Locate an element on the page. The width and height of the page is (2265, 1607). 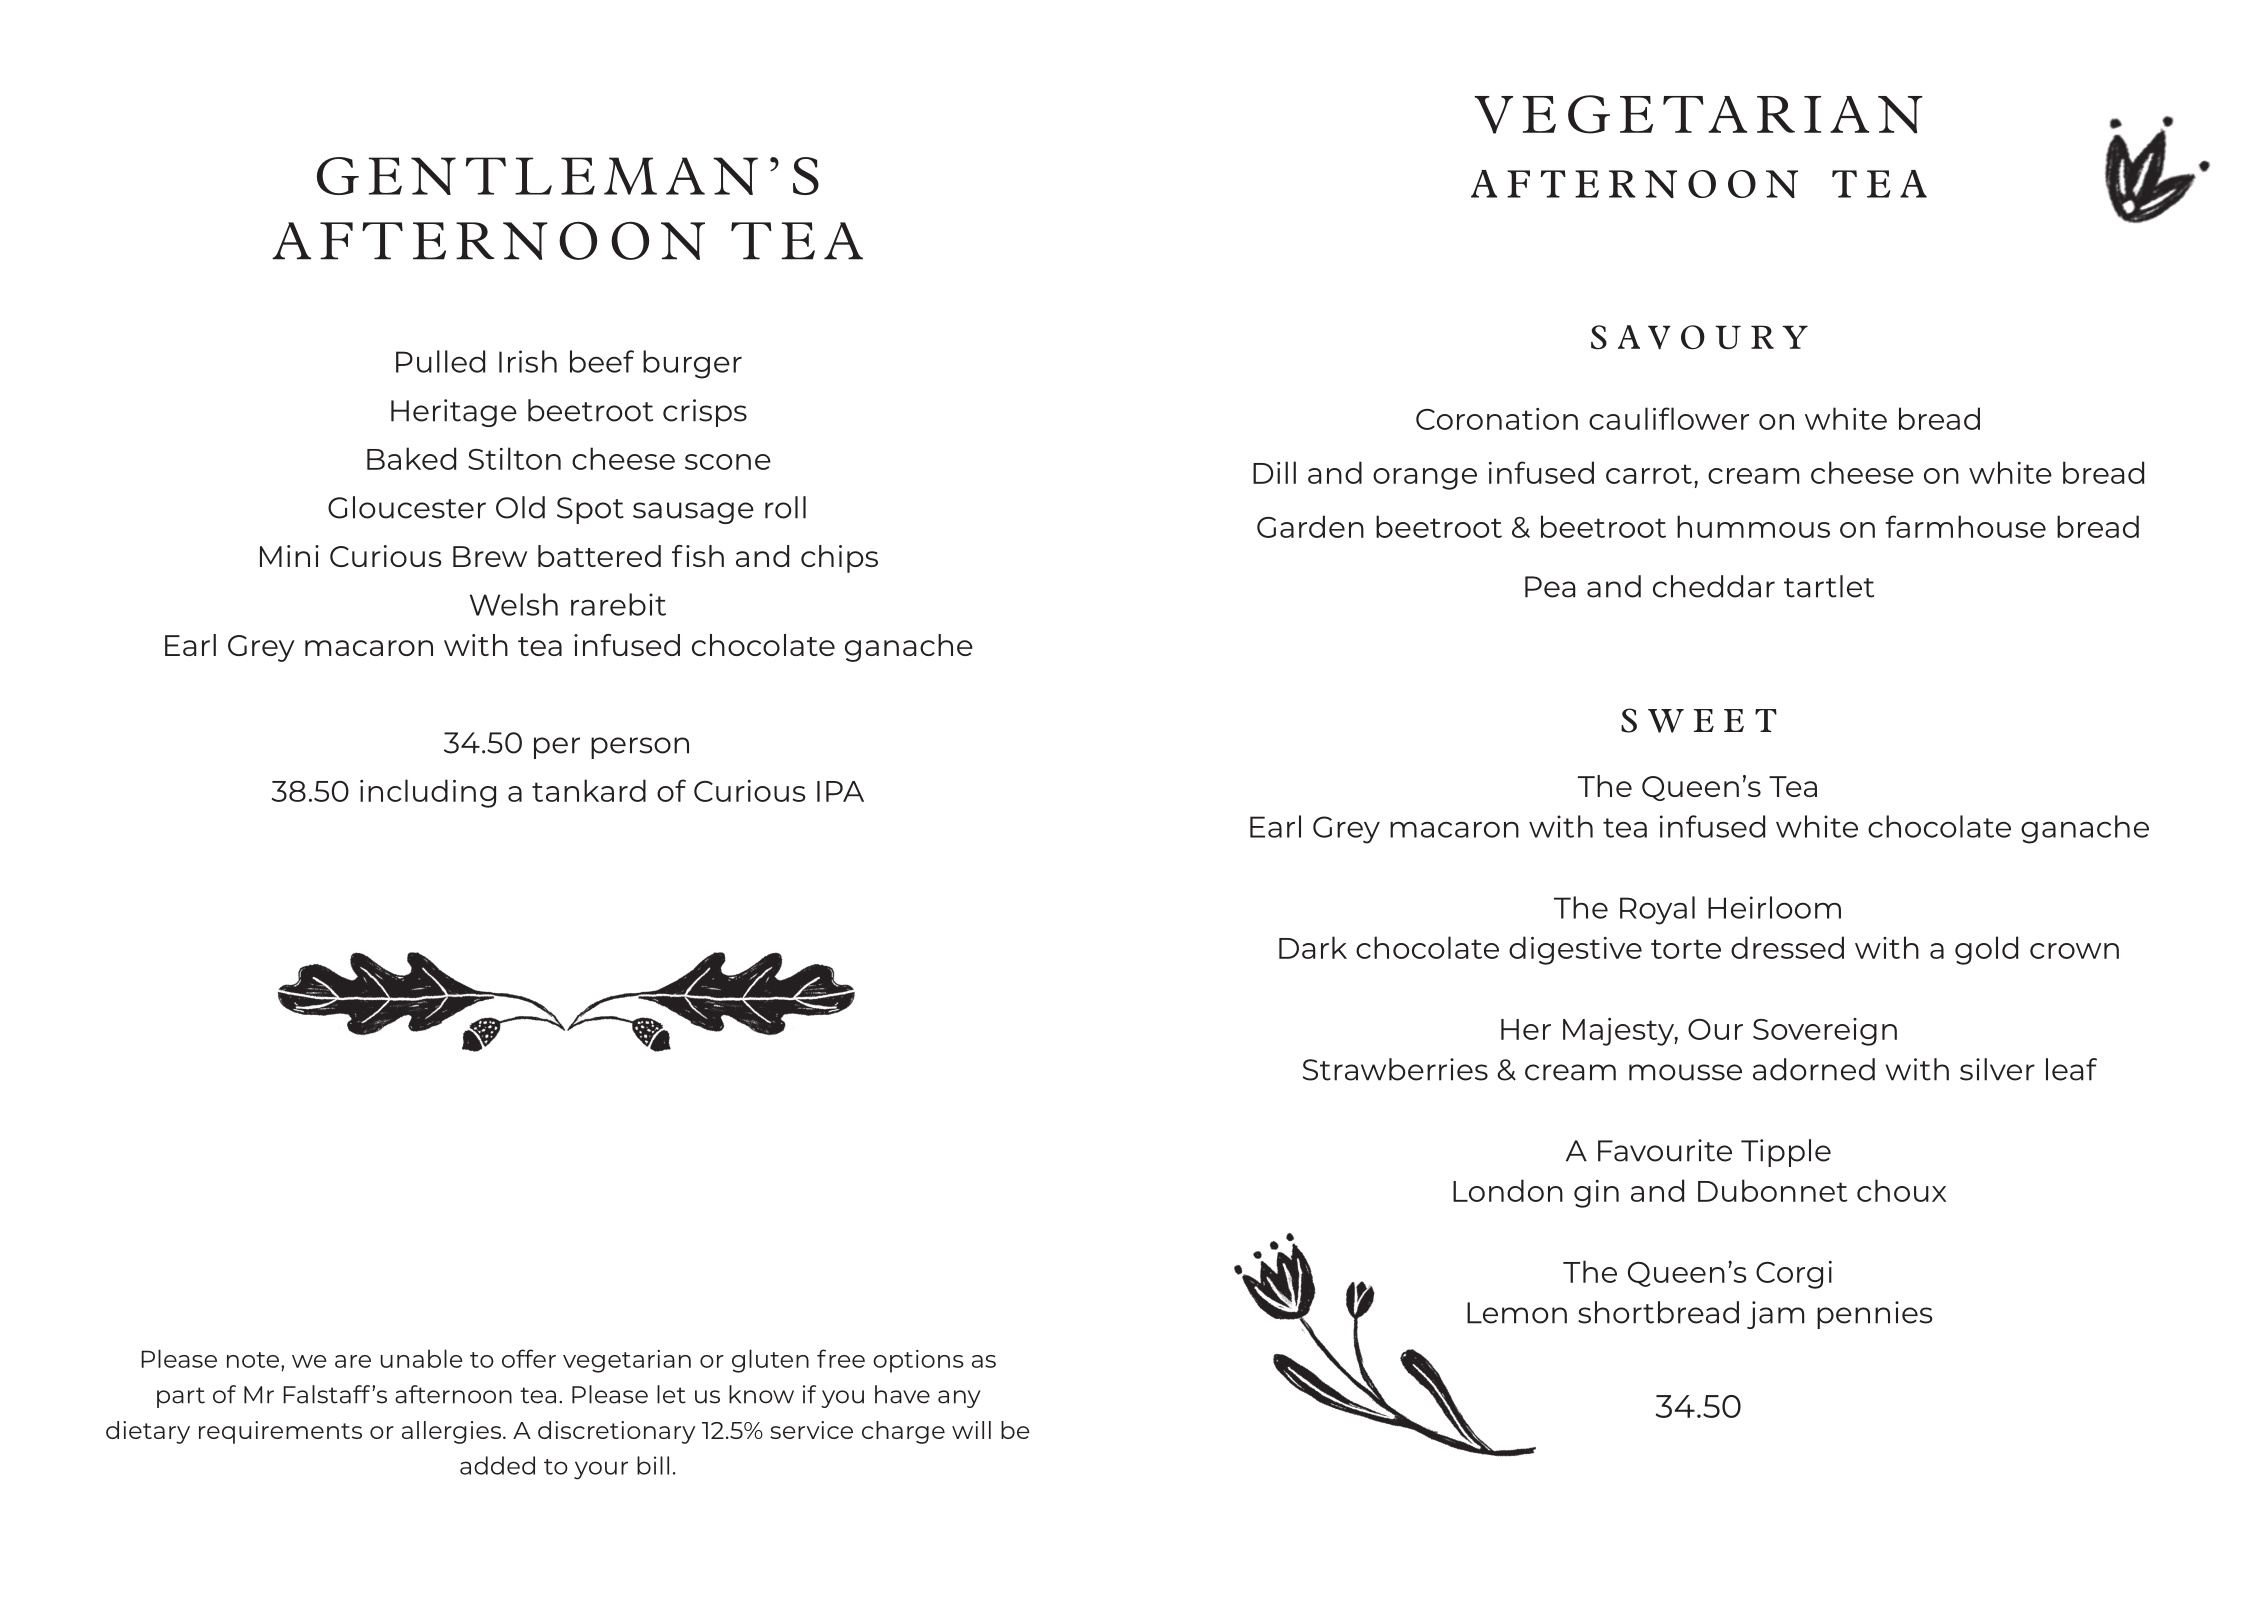
Heritage is located at coordinates (454, 413).
